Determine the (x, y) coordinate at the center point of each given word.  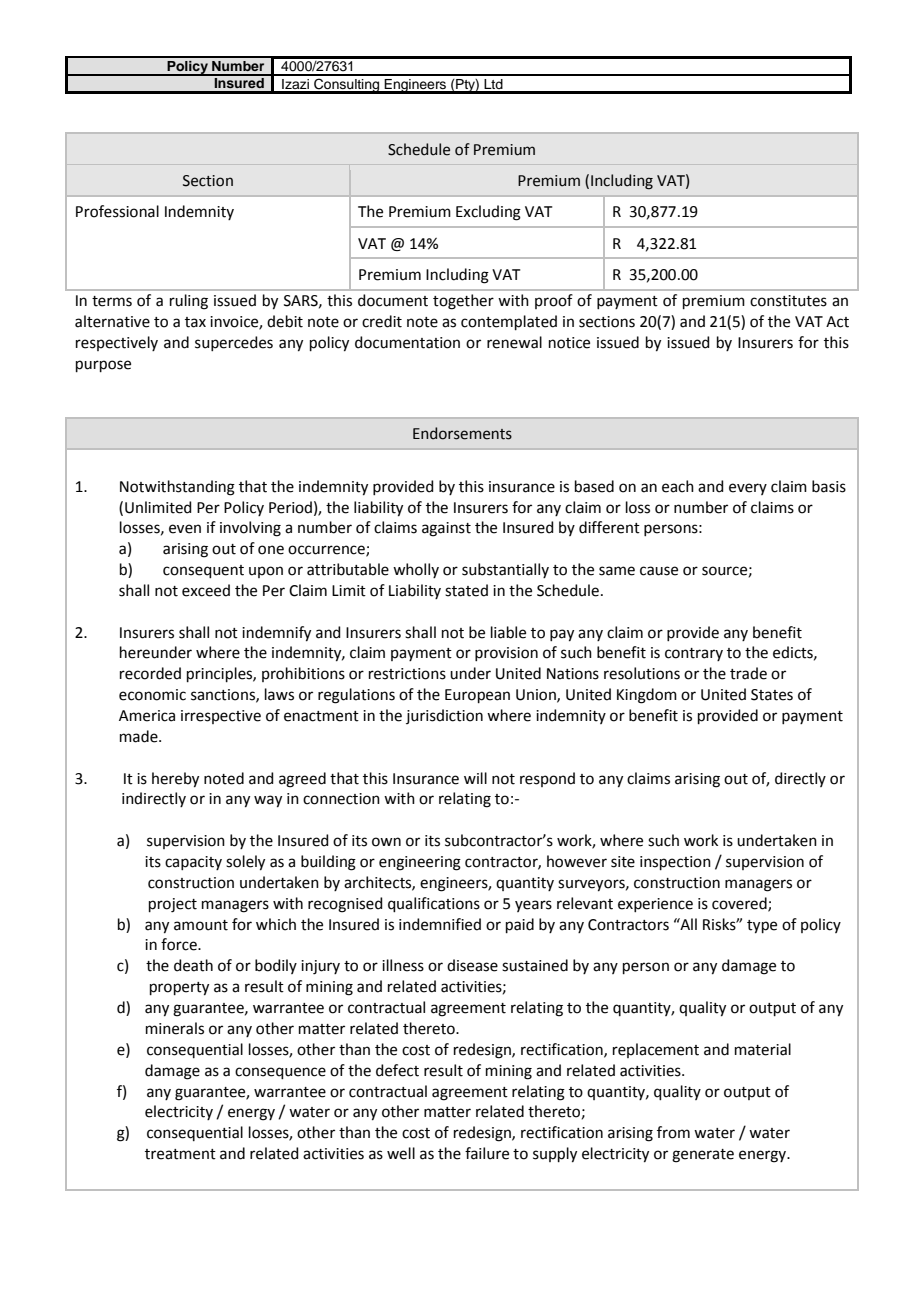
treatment (180, 1154)
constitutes (788, 301)
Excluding (488, 213)
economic (152, 695)
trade (748, 673)
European (477, 696)
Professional (117, 211)
